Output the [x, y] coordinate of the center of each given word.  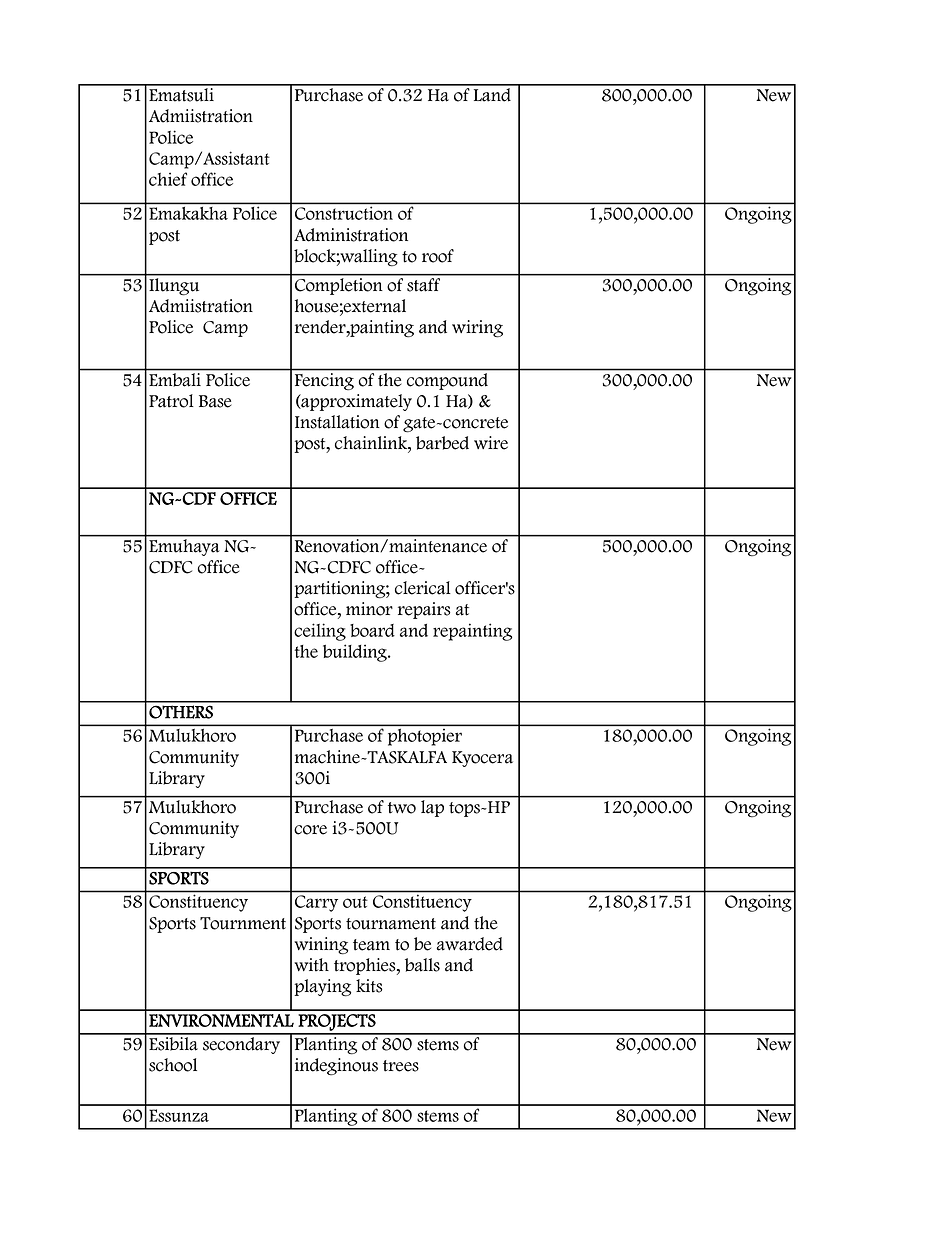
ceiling [320, 632]
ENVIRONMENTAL [221, 1020]
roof [438, 256]
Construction [344, 213]
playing [322, 988]
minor [369, 609]
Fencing [324, 381]
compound [447, 381]
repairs [424, 610]
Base [215, 401]
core [310, 830]
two [402, 808]
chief [168, 179]
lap [433, 807]
